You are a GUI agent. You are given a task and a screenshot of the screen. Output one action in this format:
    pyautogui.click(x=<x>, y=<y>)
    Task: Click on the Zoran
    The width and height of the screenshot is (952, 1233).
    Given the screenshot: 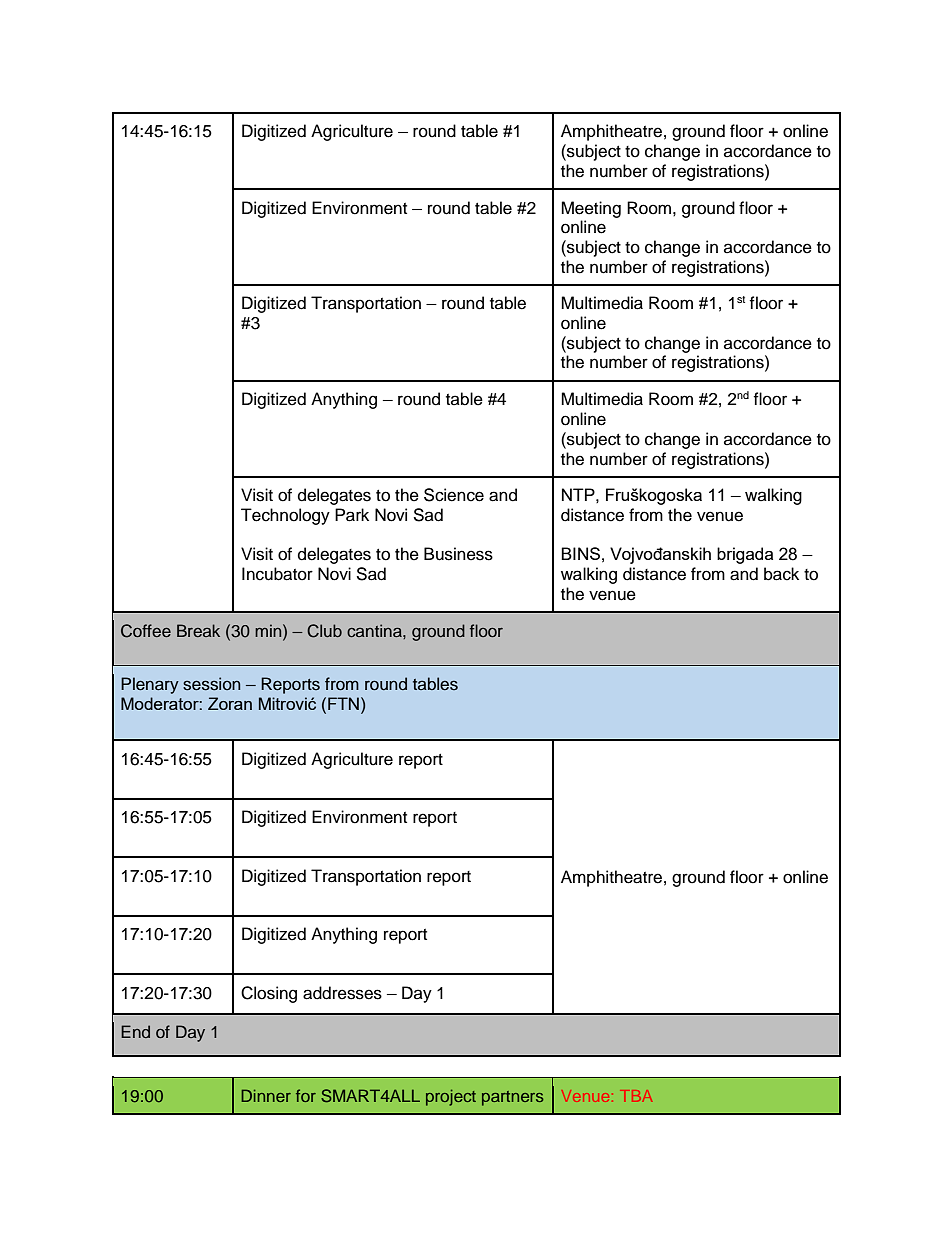 What is the action you would take?
    pyautogui.click(x=230, y=703)
